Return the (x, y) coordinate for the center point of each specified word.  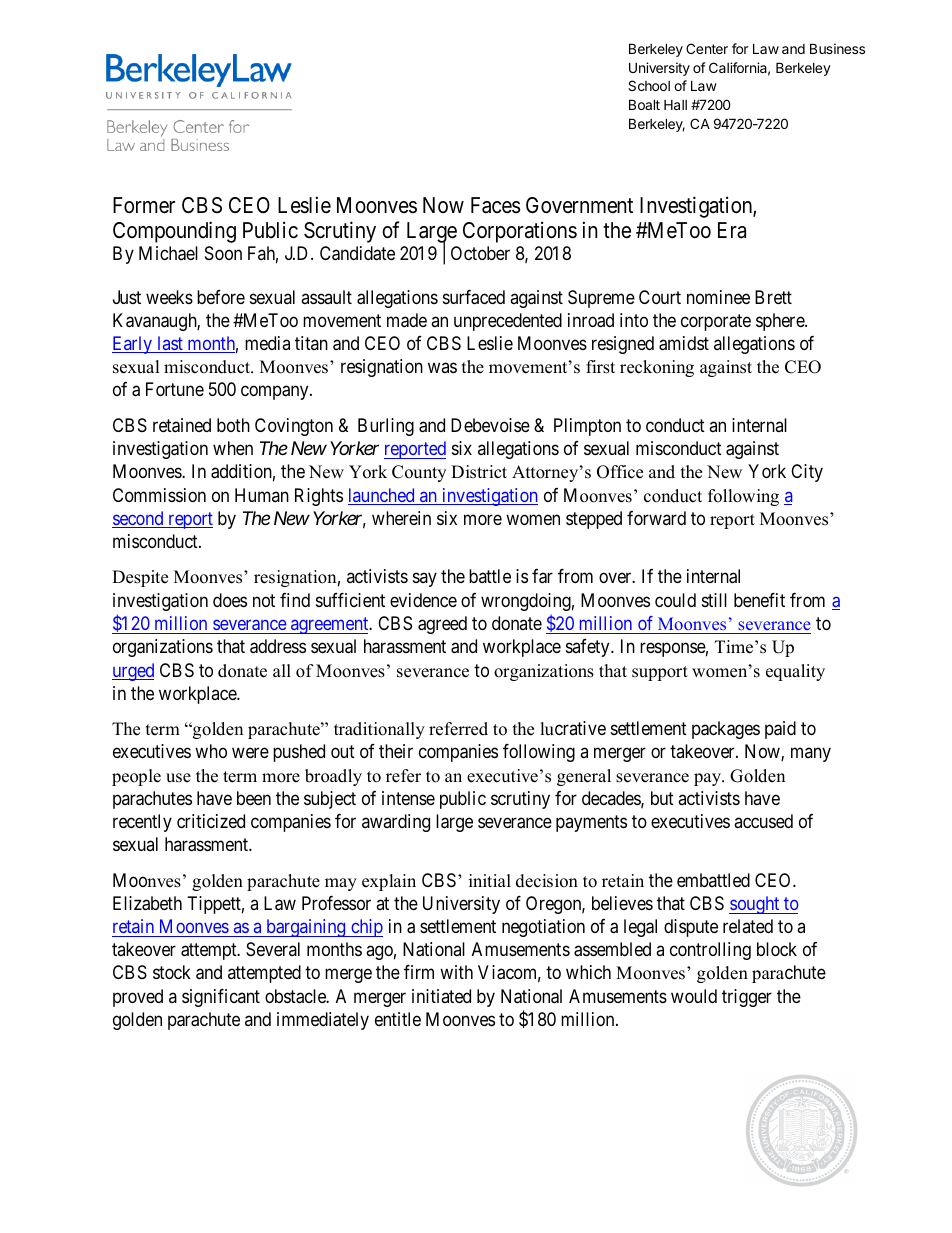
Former (144, 205)
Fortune (175, 389)
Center (707, 48)
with (456, 972)
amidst (684, 343)
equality (795, 672)
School (649, 85)
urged (133, 672)
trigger (747, 998)
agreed (442, 625)
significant (221, 998)
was (442, 368)
